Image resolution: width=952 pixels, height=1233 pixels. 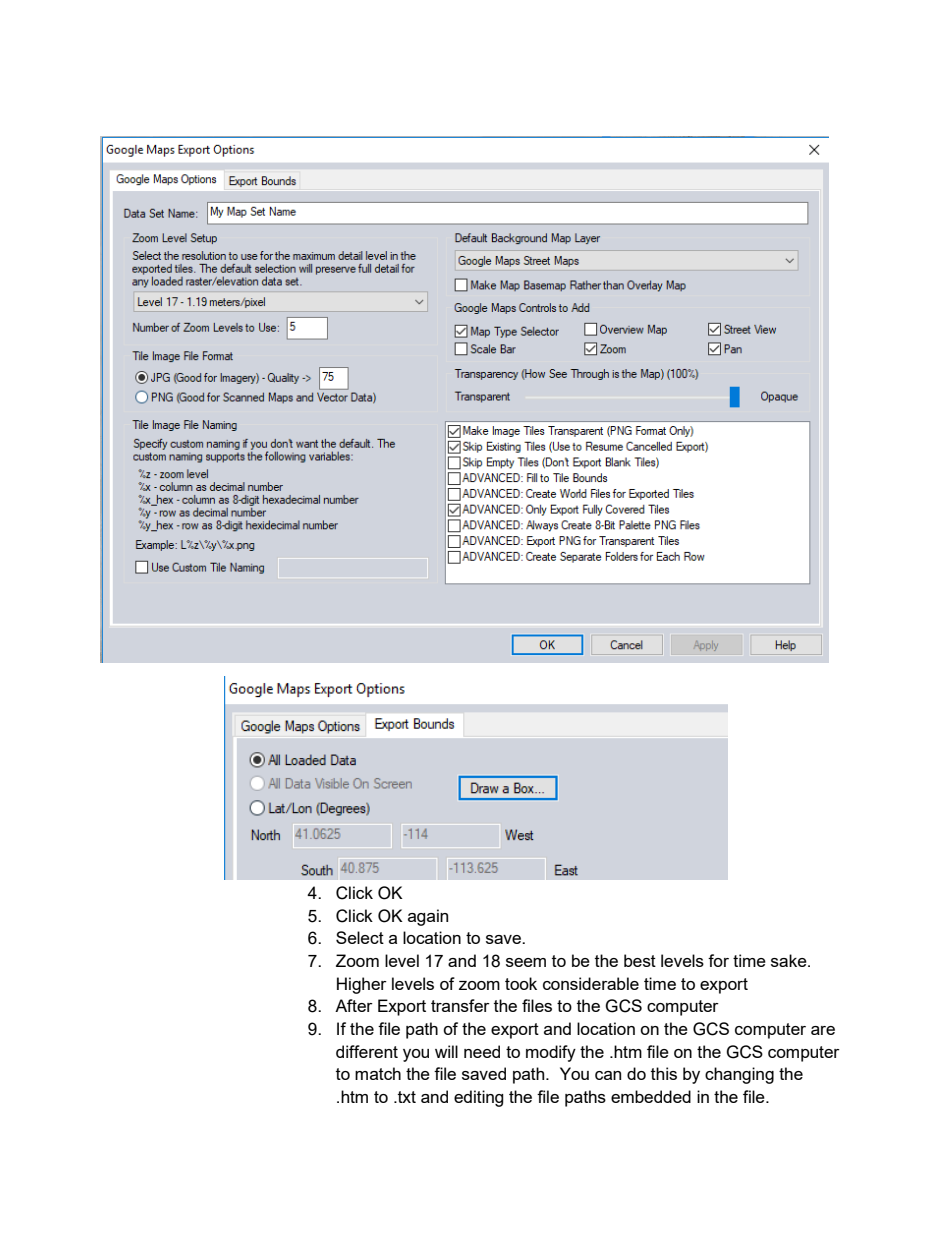 I want to click on again, so click(x=428, y=917).
